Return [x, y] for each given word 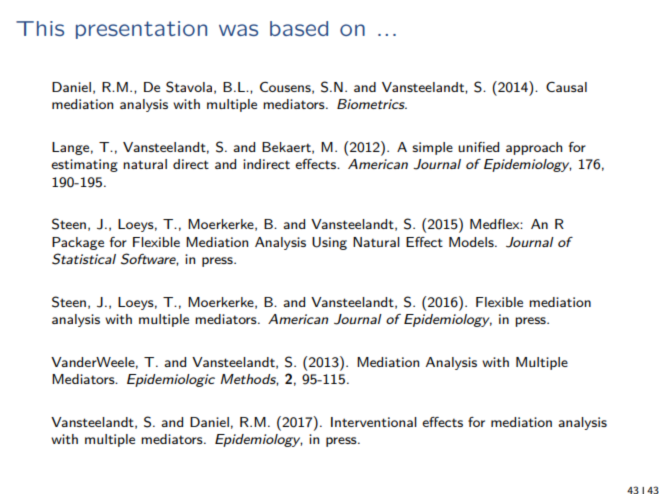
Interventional [374, 422]
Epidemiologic [171, 380]
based [299, 28]
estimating [84, 165]
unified [478, 147]
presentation [141, 30]
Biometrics [372, 104]
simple [432, 148]
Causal [566, 87]
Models [472, 242]
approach [534, 148]
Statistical [84, 259]
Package [78, 243]
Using [329, 243]
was [238, 30]
